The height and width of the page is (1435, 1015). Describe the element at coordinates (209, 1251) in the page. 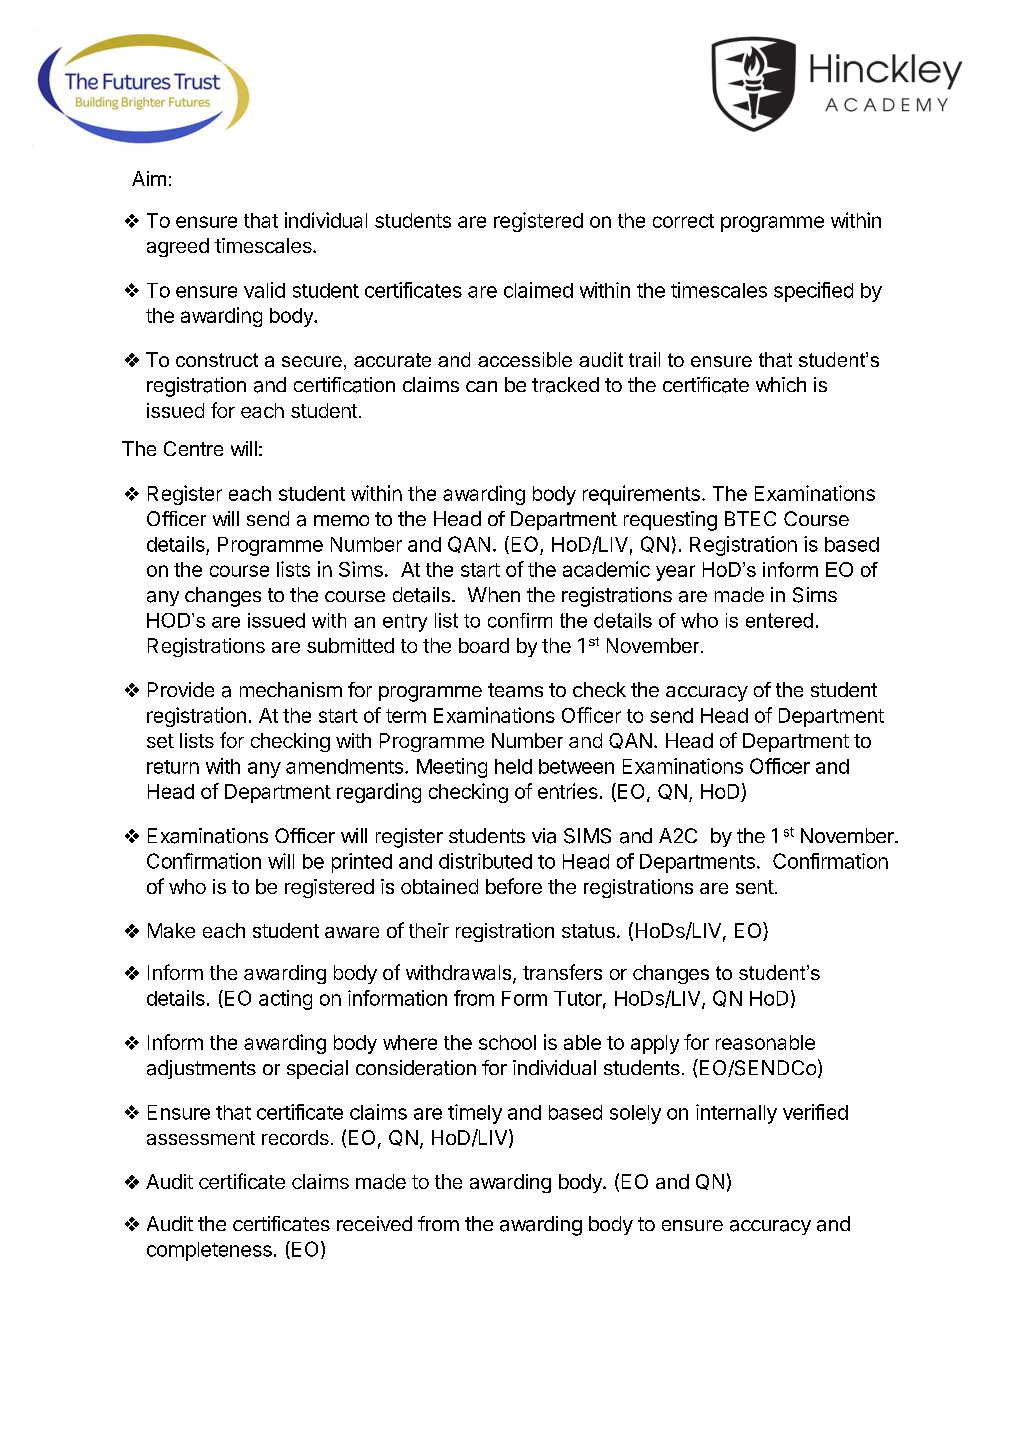

I see `completeness` at that location.
